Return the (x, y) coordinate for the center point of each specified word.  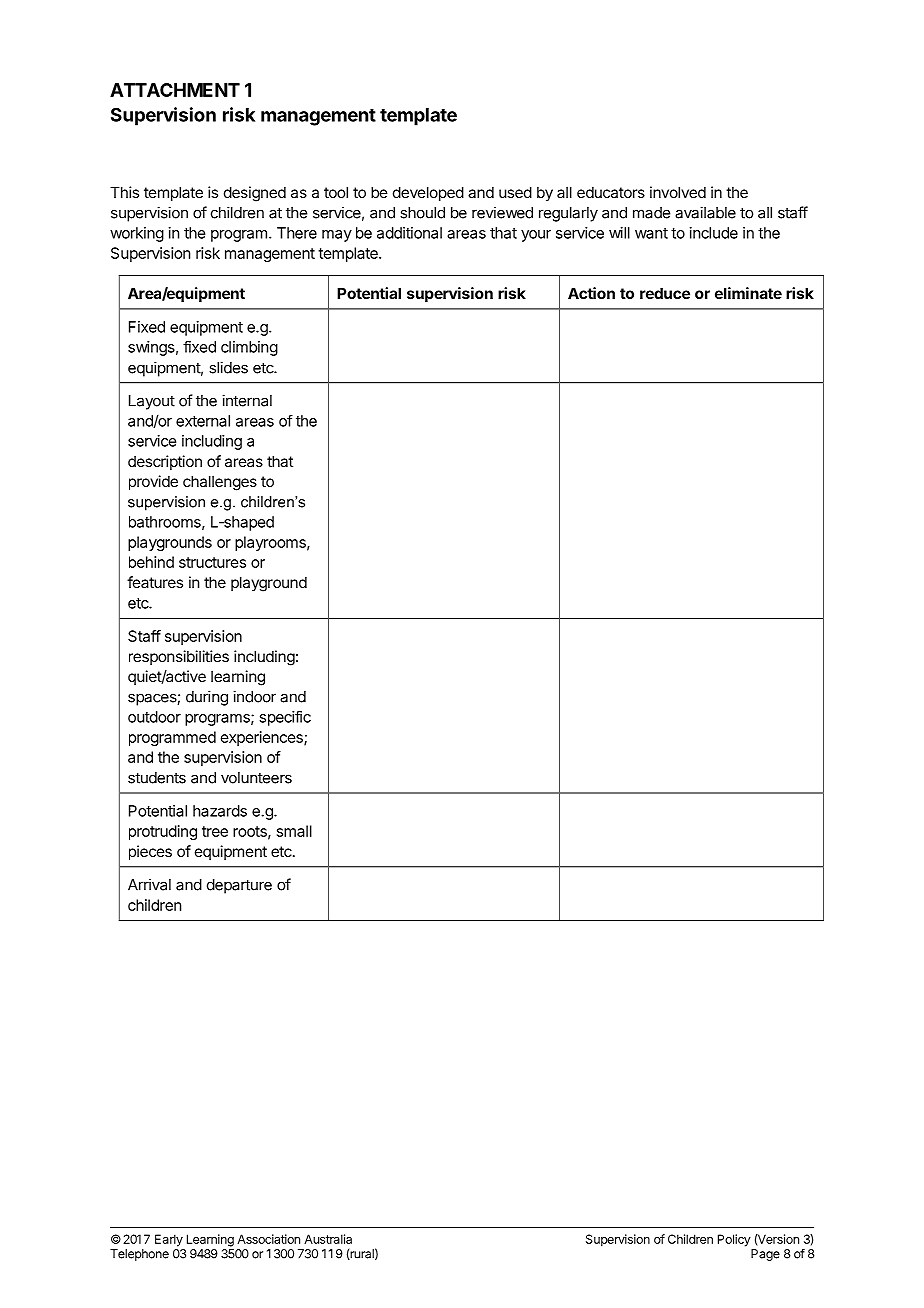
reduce (665, 293)
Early (169, 1240)
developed (428, 193)
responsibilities (179, 657)
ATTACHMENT (175, 90)
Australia (328, 1239)
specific (285, 718)
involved (678, 192)
